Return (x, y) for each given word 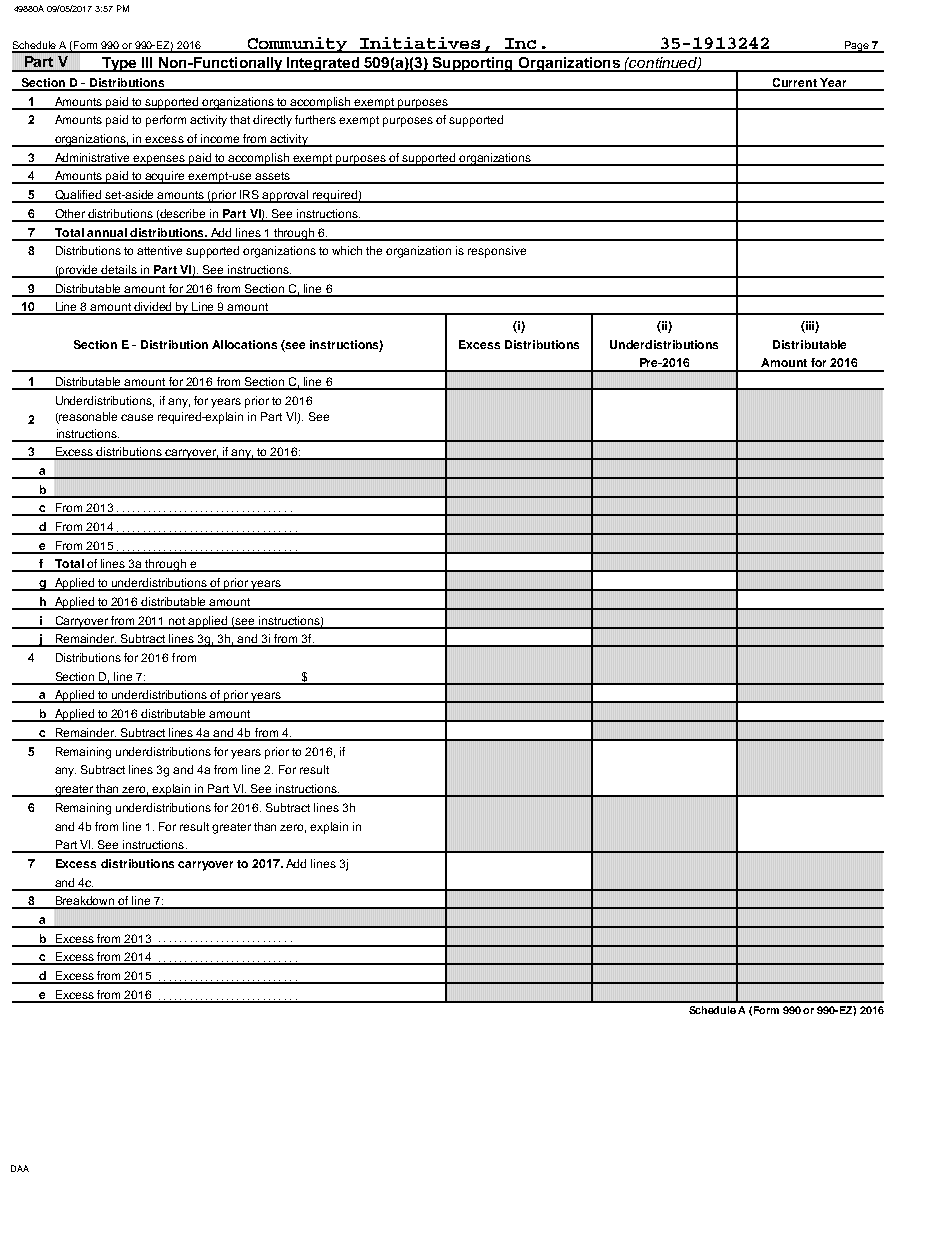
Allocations (244, 344)
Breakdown (85, 902)
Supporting (472, 64)
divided (154, 308)
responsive (497, 252)
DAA (20, 1168)
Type (119, 64)
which (347, 250)
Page (856, 47)
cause (137, 417)
